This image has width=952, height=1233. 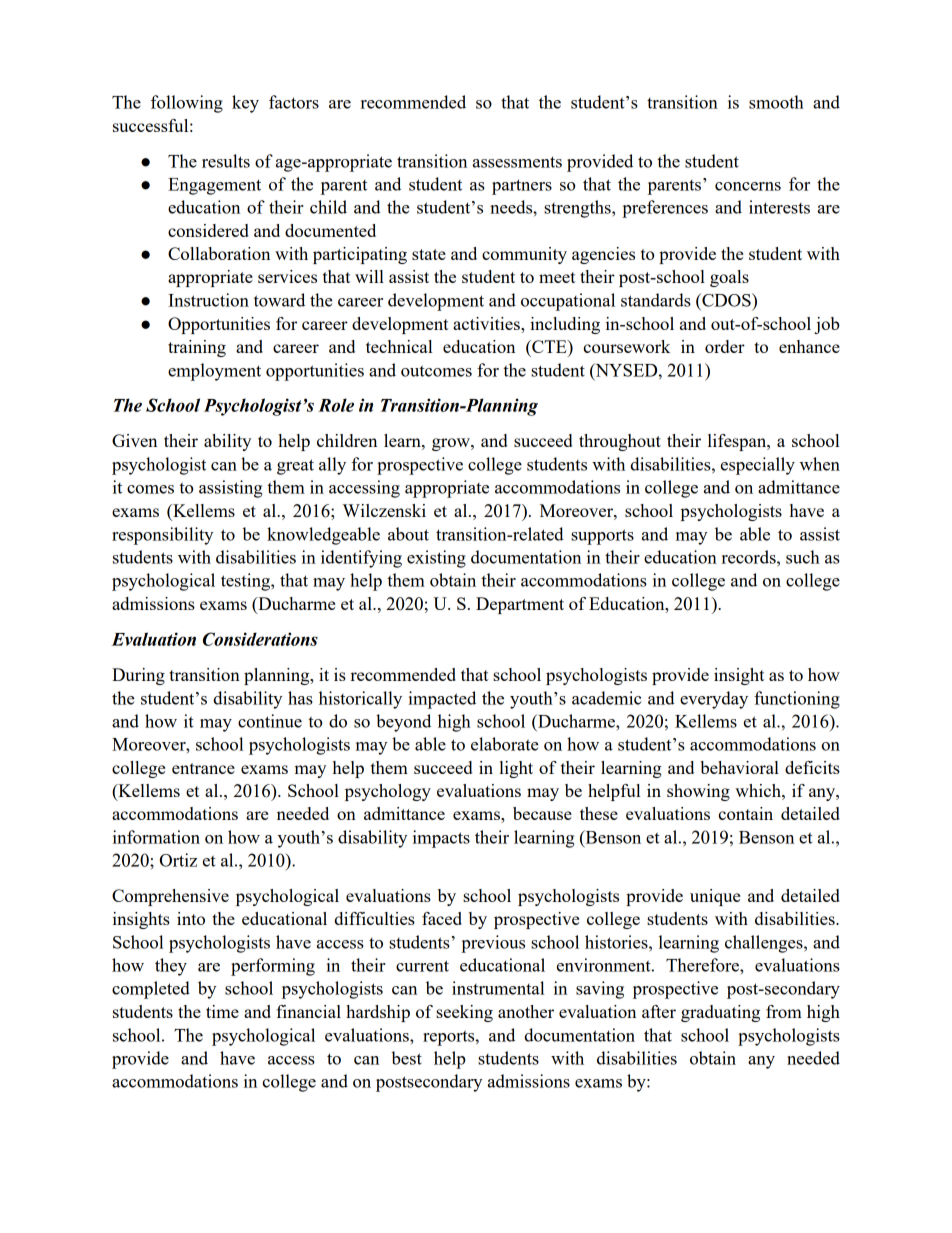 What do you see at coordinates (226, 161) in the image?
I see `results` at bounding box center [226, 161].
